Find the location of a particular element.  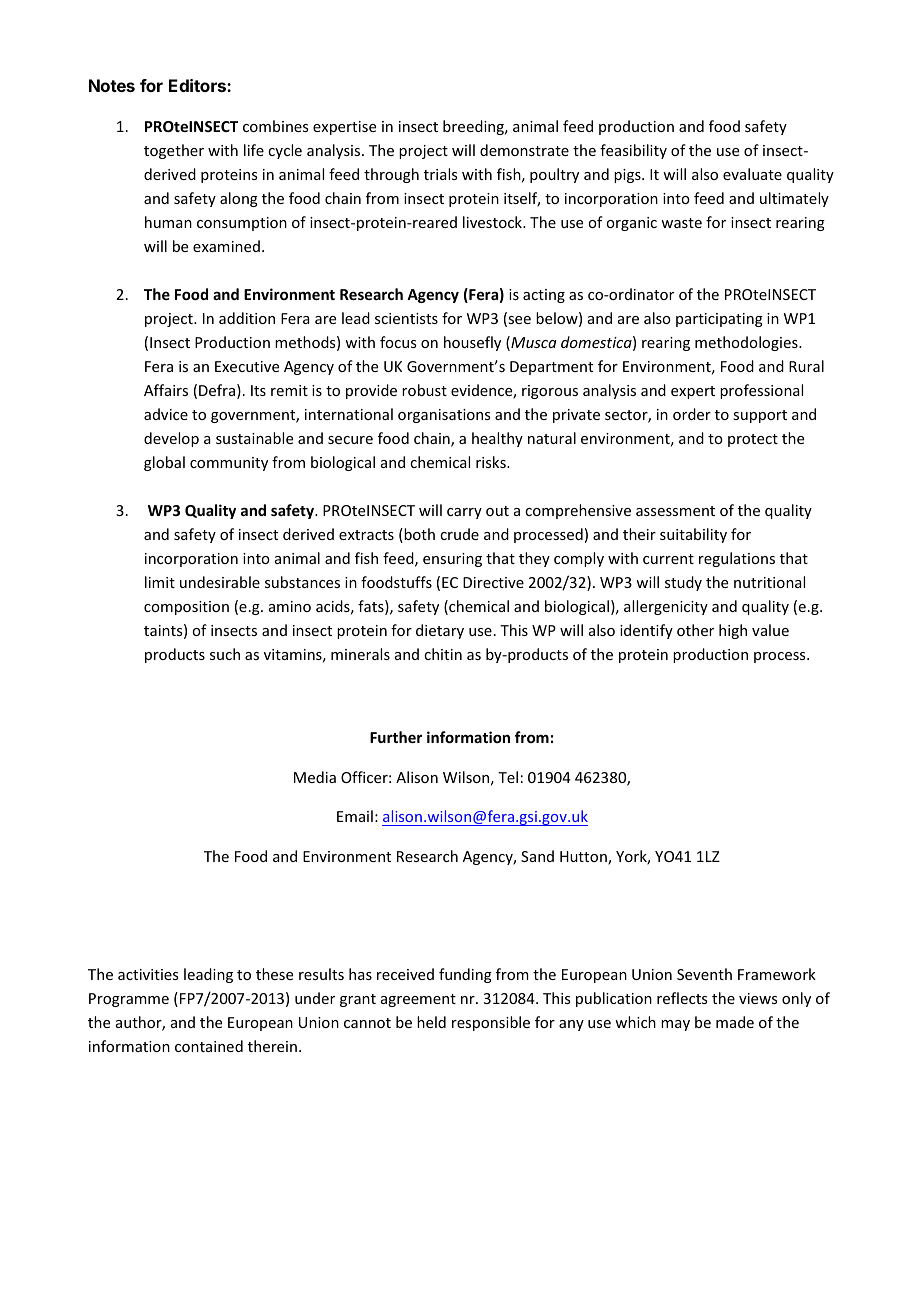

made is located at coordinates (735, 1022).
